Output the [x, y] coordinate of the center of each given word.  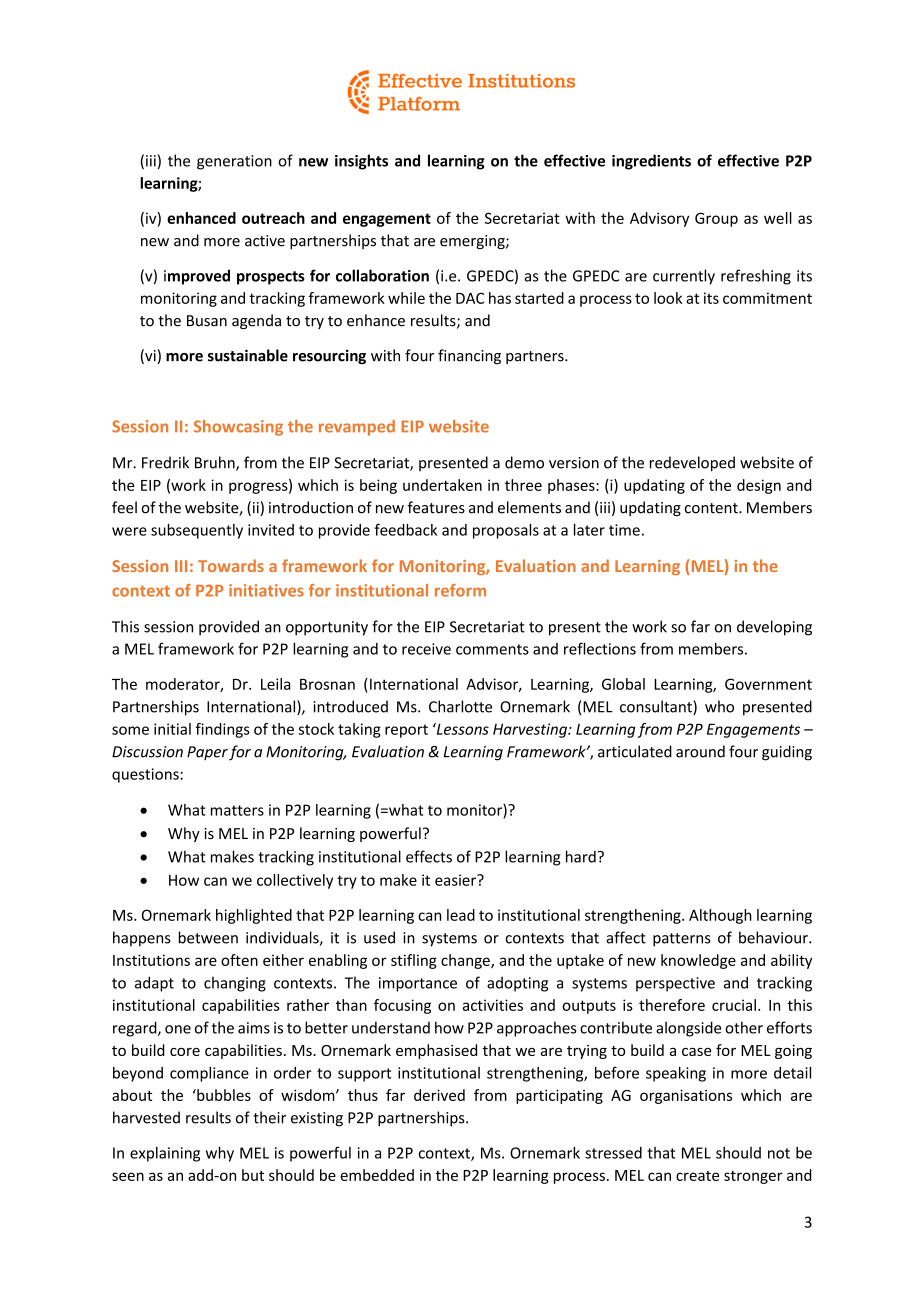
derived [439, 1095]
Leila [276, 684]
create [697, 1176]
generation [234, 162]
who [719, 706]
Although [720, 916]
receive [426, 649]
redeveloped [692, 464]
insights [361, 162]
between [208, 937]
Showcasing [238, 428]
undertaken [442, 485]
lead [461, 915]
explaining [165, 1154]
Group [716, 219]
